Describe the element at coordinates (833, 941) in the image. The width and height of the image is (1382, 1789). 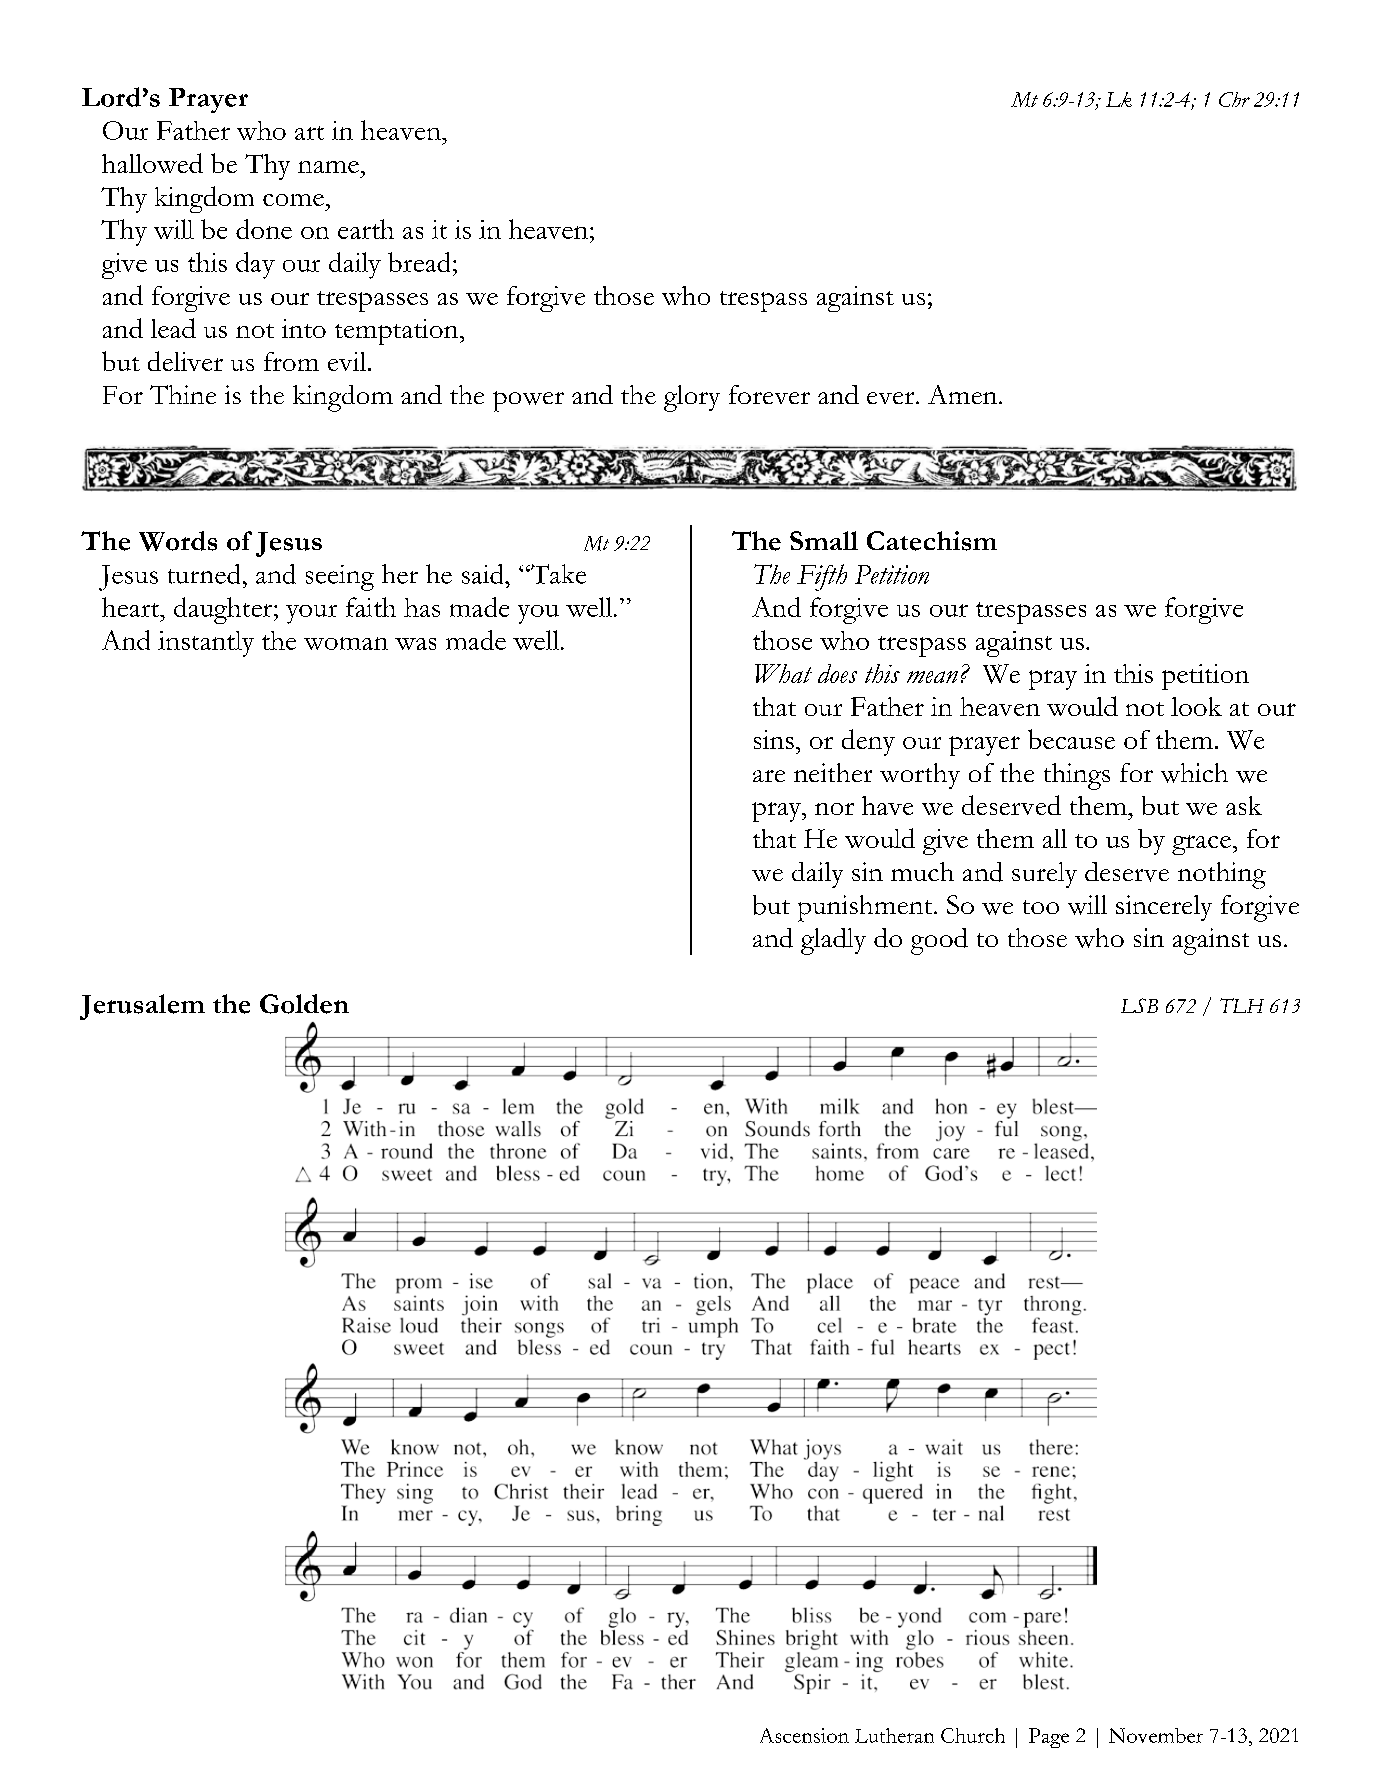
I see `gladly` at that location.
